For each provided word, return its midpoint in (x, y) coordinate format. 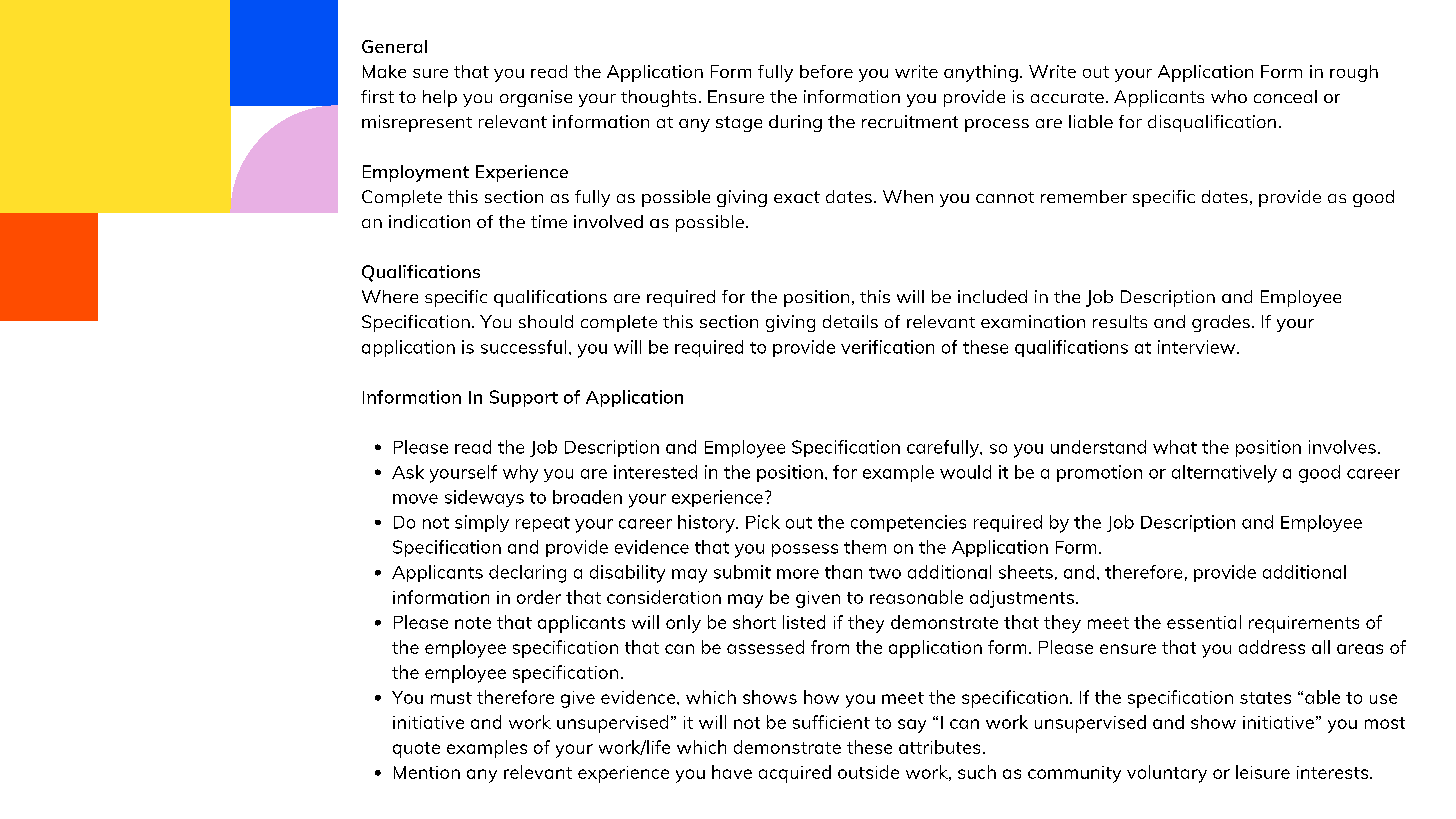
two (885, 573)
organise (536, 98)
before (826, 71)
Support (524, 398)
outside (868, 772)
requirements (1304, 624)
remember (1084, 196)
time (549, 221)
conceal (1285, 96)
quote (416, 750)
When (908, 196)
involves (1342, 447)
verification (887, 347)
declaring (527, 574)
